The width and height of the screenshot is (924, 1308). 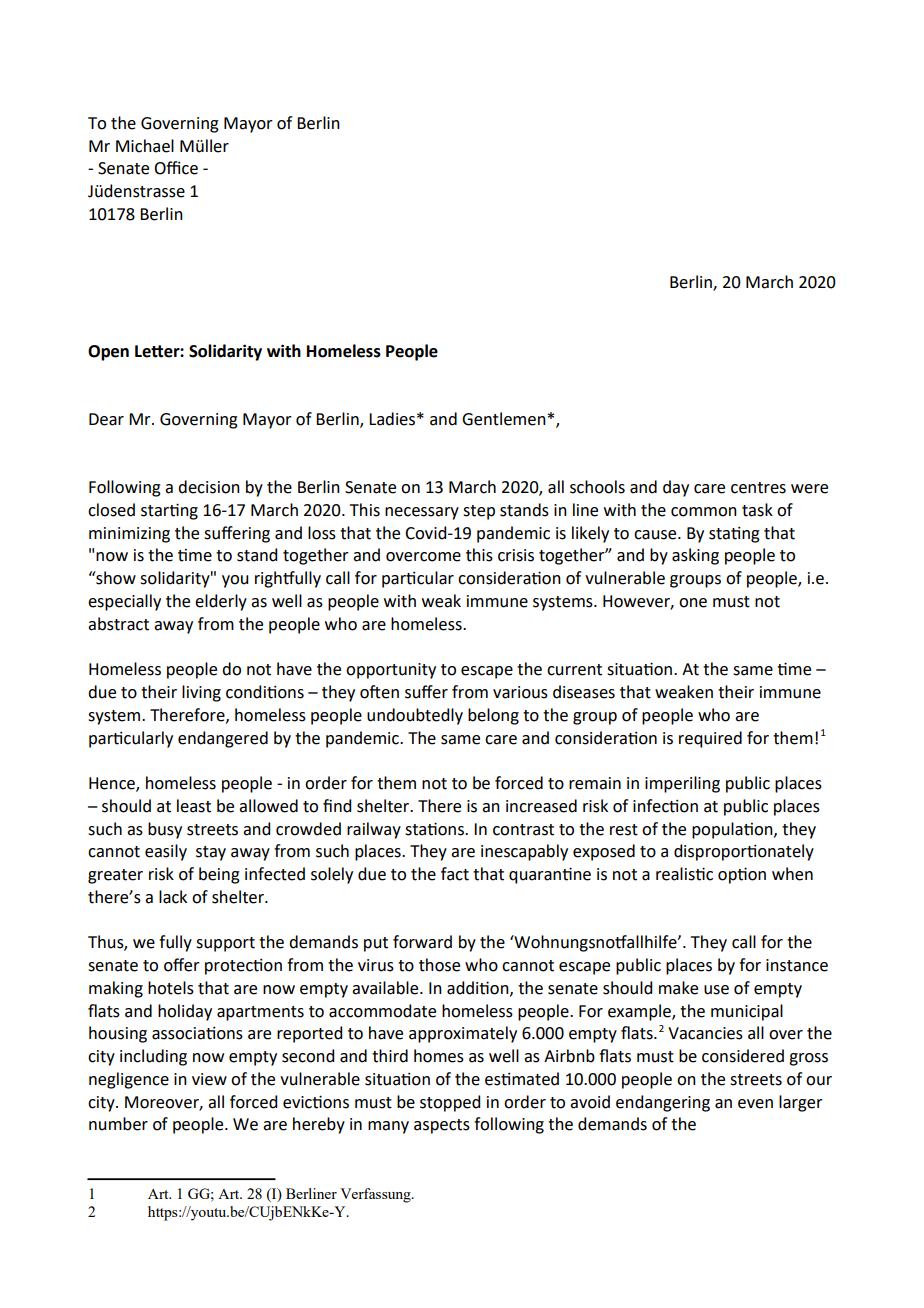 What do you see at coordinates (209, 1079) in the screenshot?
I see `view` at bounding box center [209, 1079].
